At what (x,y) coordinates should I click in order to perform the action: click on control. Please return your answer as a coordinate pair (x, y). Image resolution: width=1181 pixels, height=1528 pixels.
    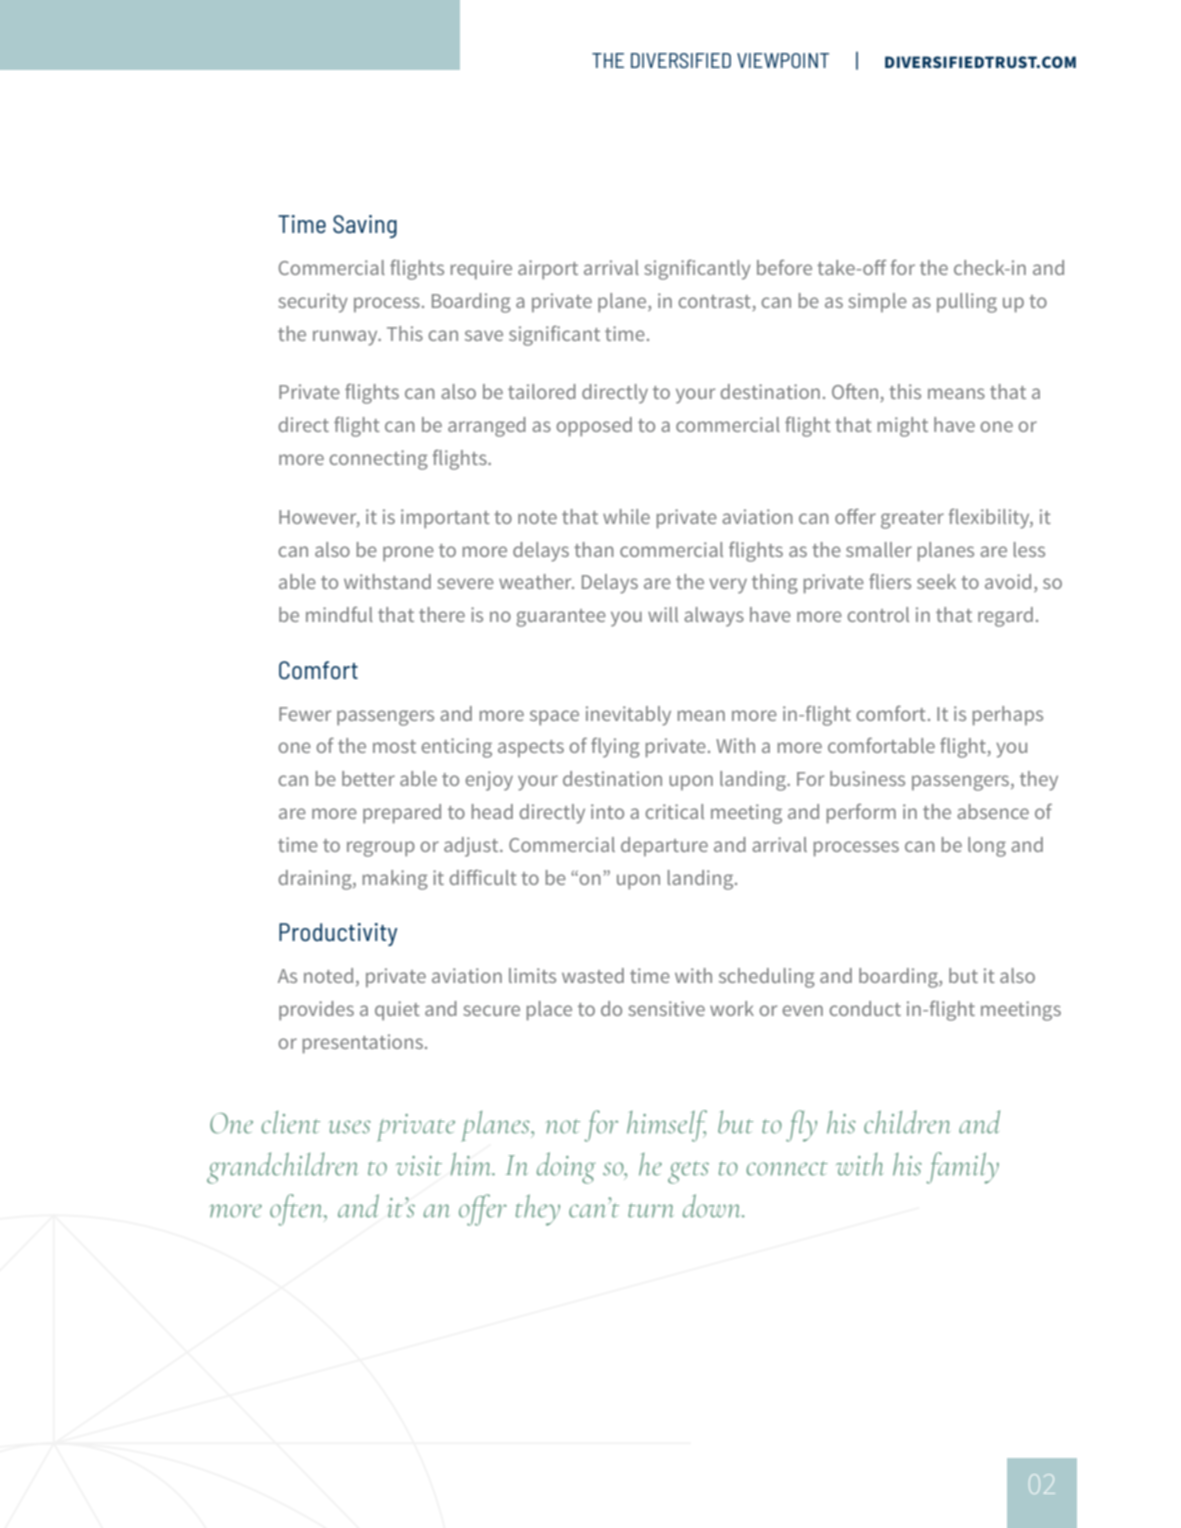
    Looking at the image, I should click on (878, 614).
